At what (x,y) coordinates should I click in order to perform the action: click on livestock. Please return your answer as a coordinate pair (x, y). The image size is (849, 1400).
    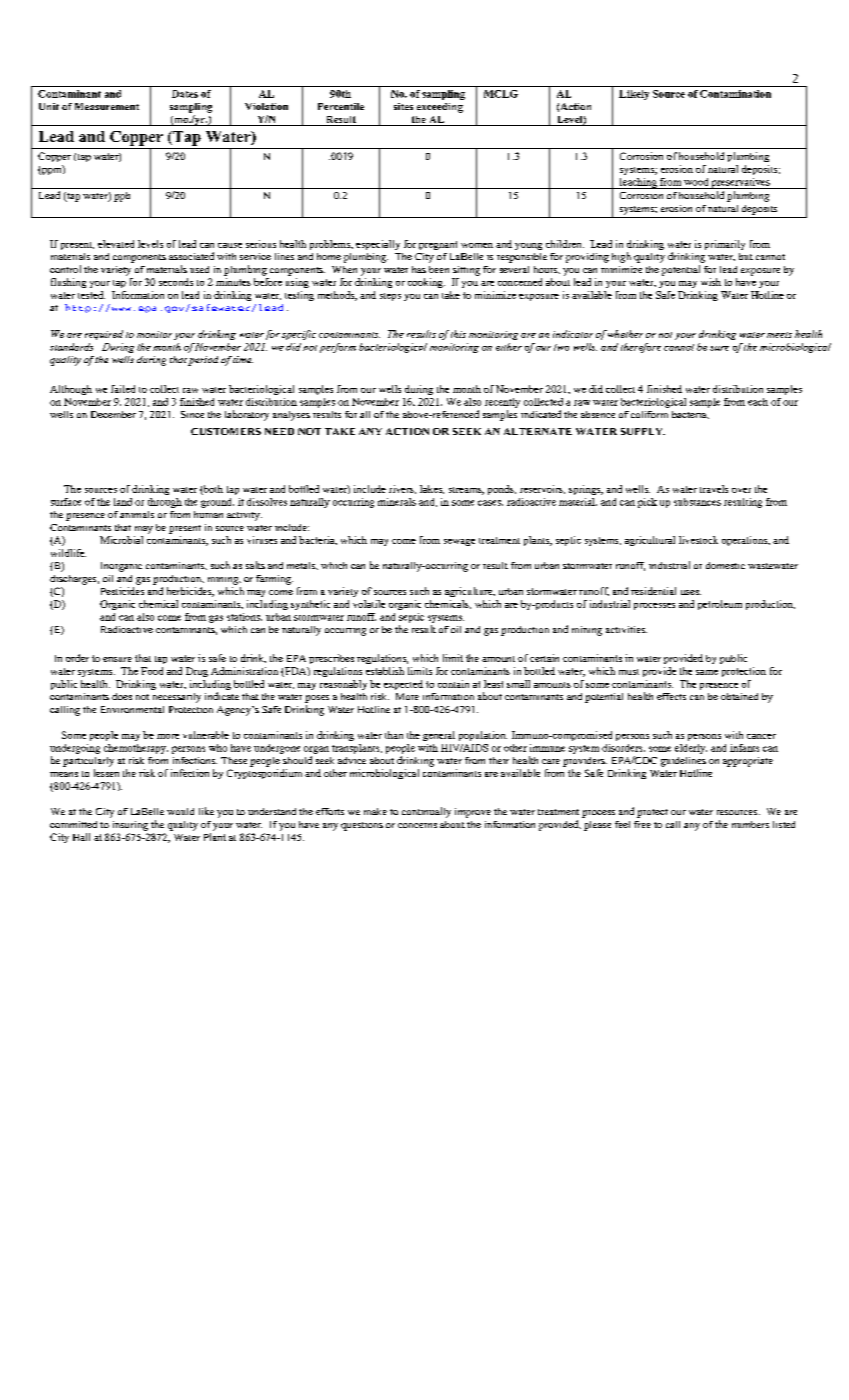
    Looking at the image, I should click on (698, 540).
